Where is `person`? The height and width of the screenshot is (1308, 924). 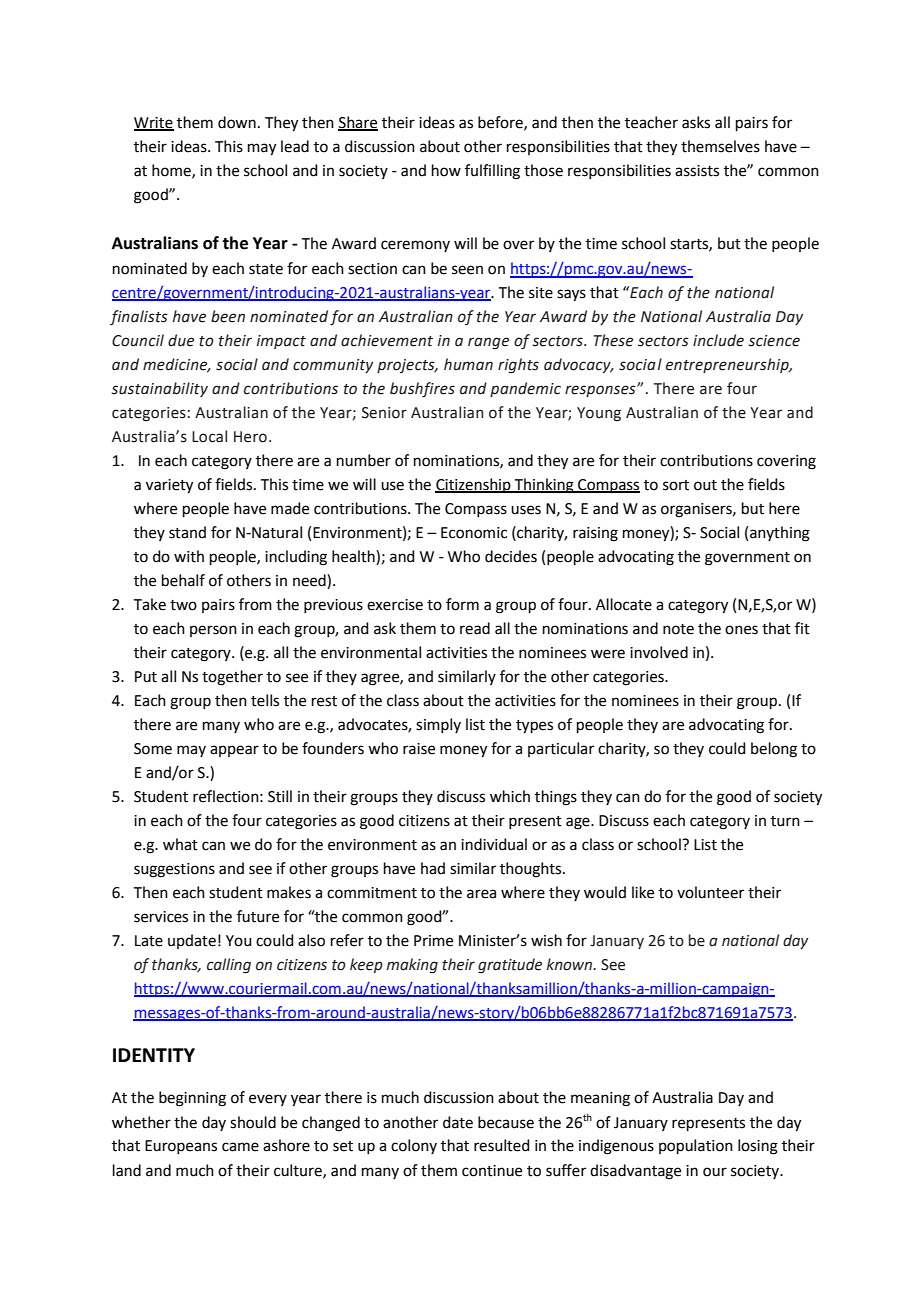 person is located at coordinates (213, 631).
